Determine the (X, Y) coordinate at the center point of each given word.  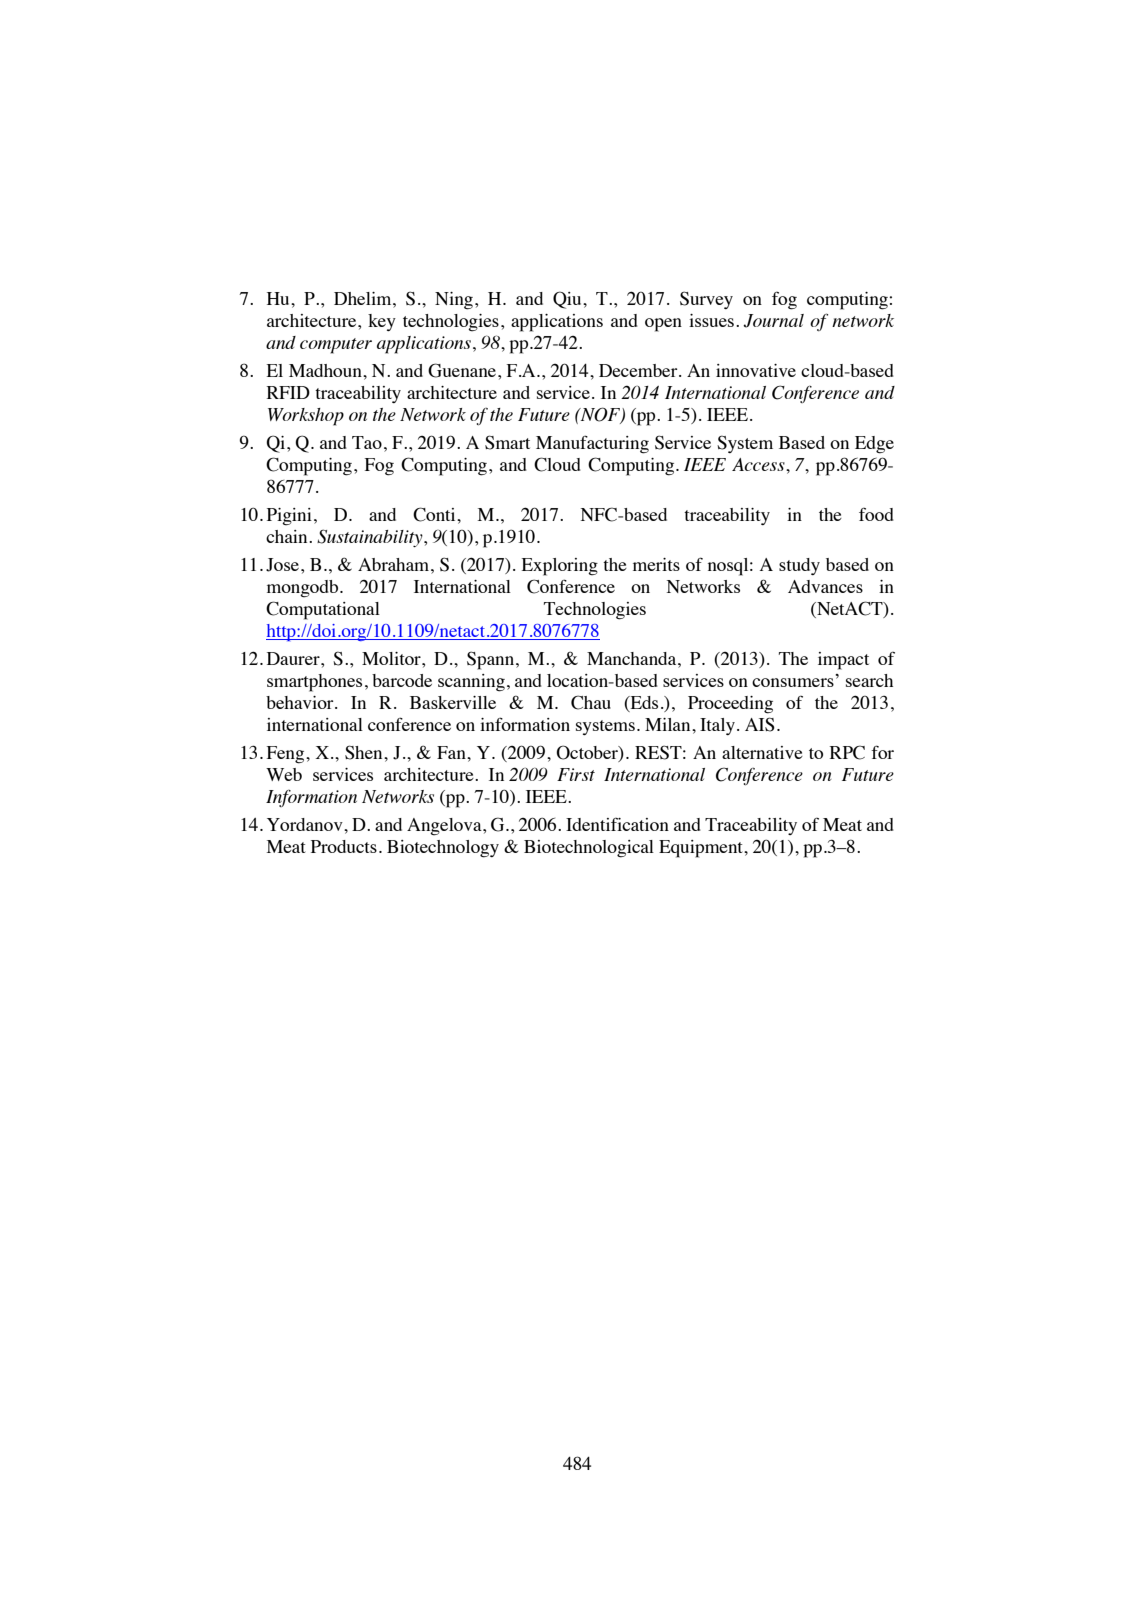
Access (759, 464)
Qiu (568, 300)
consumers (793, 682)
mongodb (304, 589)
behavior (301, 702)
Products (344, 846)
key (382, 322)
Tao (367, 442)
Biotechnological (589, 849)
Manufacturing (592, 444)
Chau (591, 702)
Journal (773, 321)
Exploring (560, 567)
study (799, 566)
